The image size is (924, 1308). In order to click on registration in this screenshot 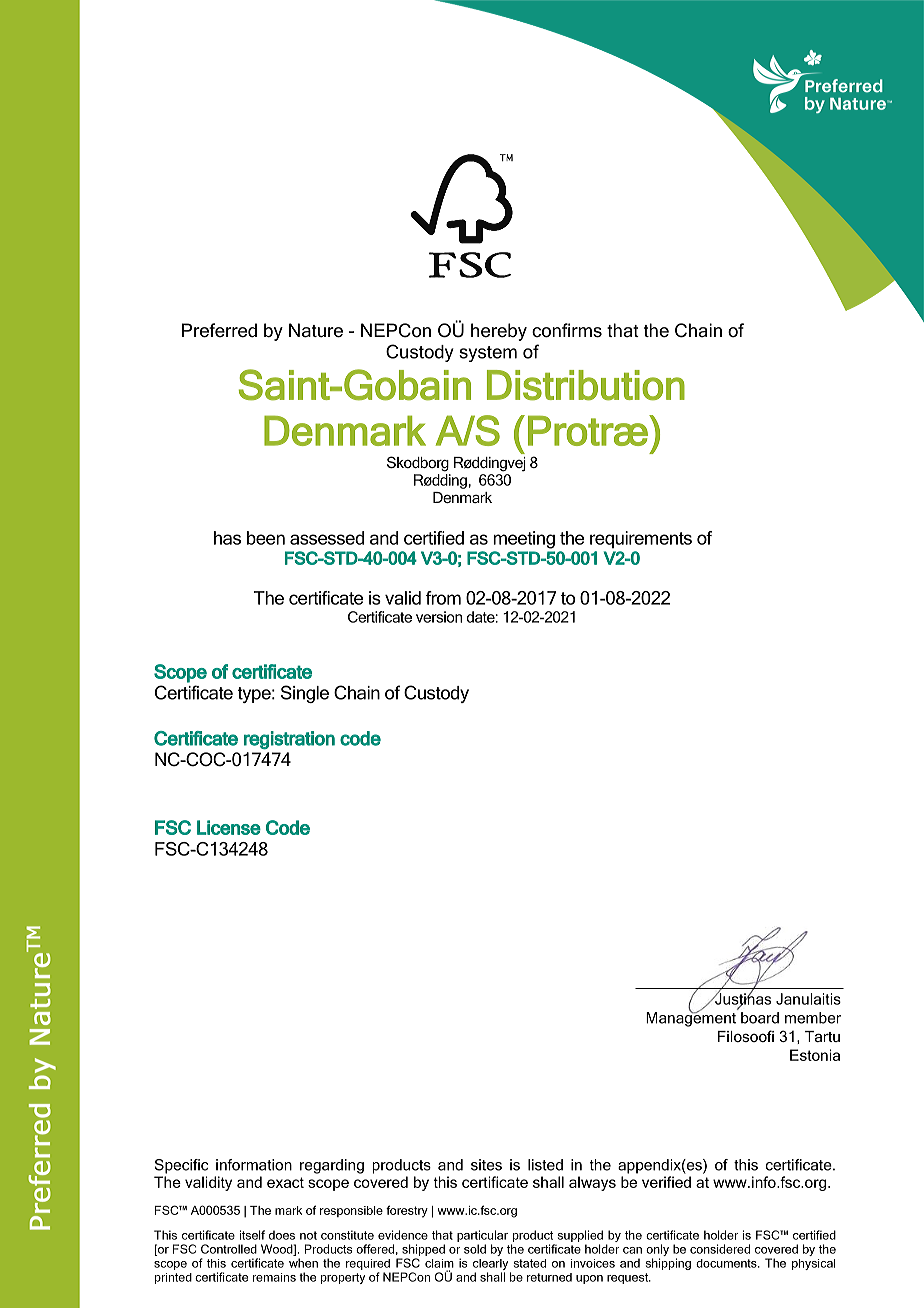, I will do `click(289, 740)`.
